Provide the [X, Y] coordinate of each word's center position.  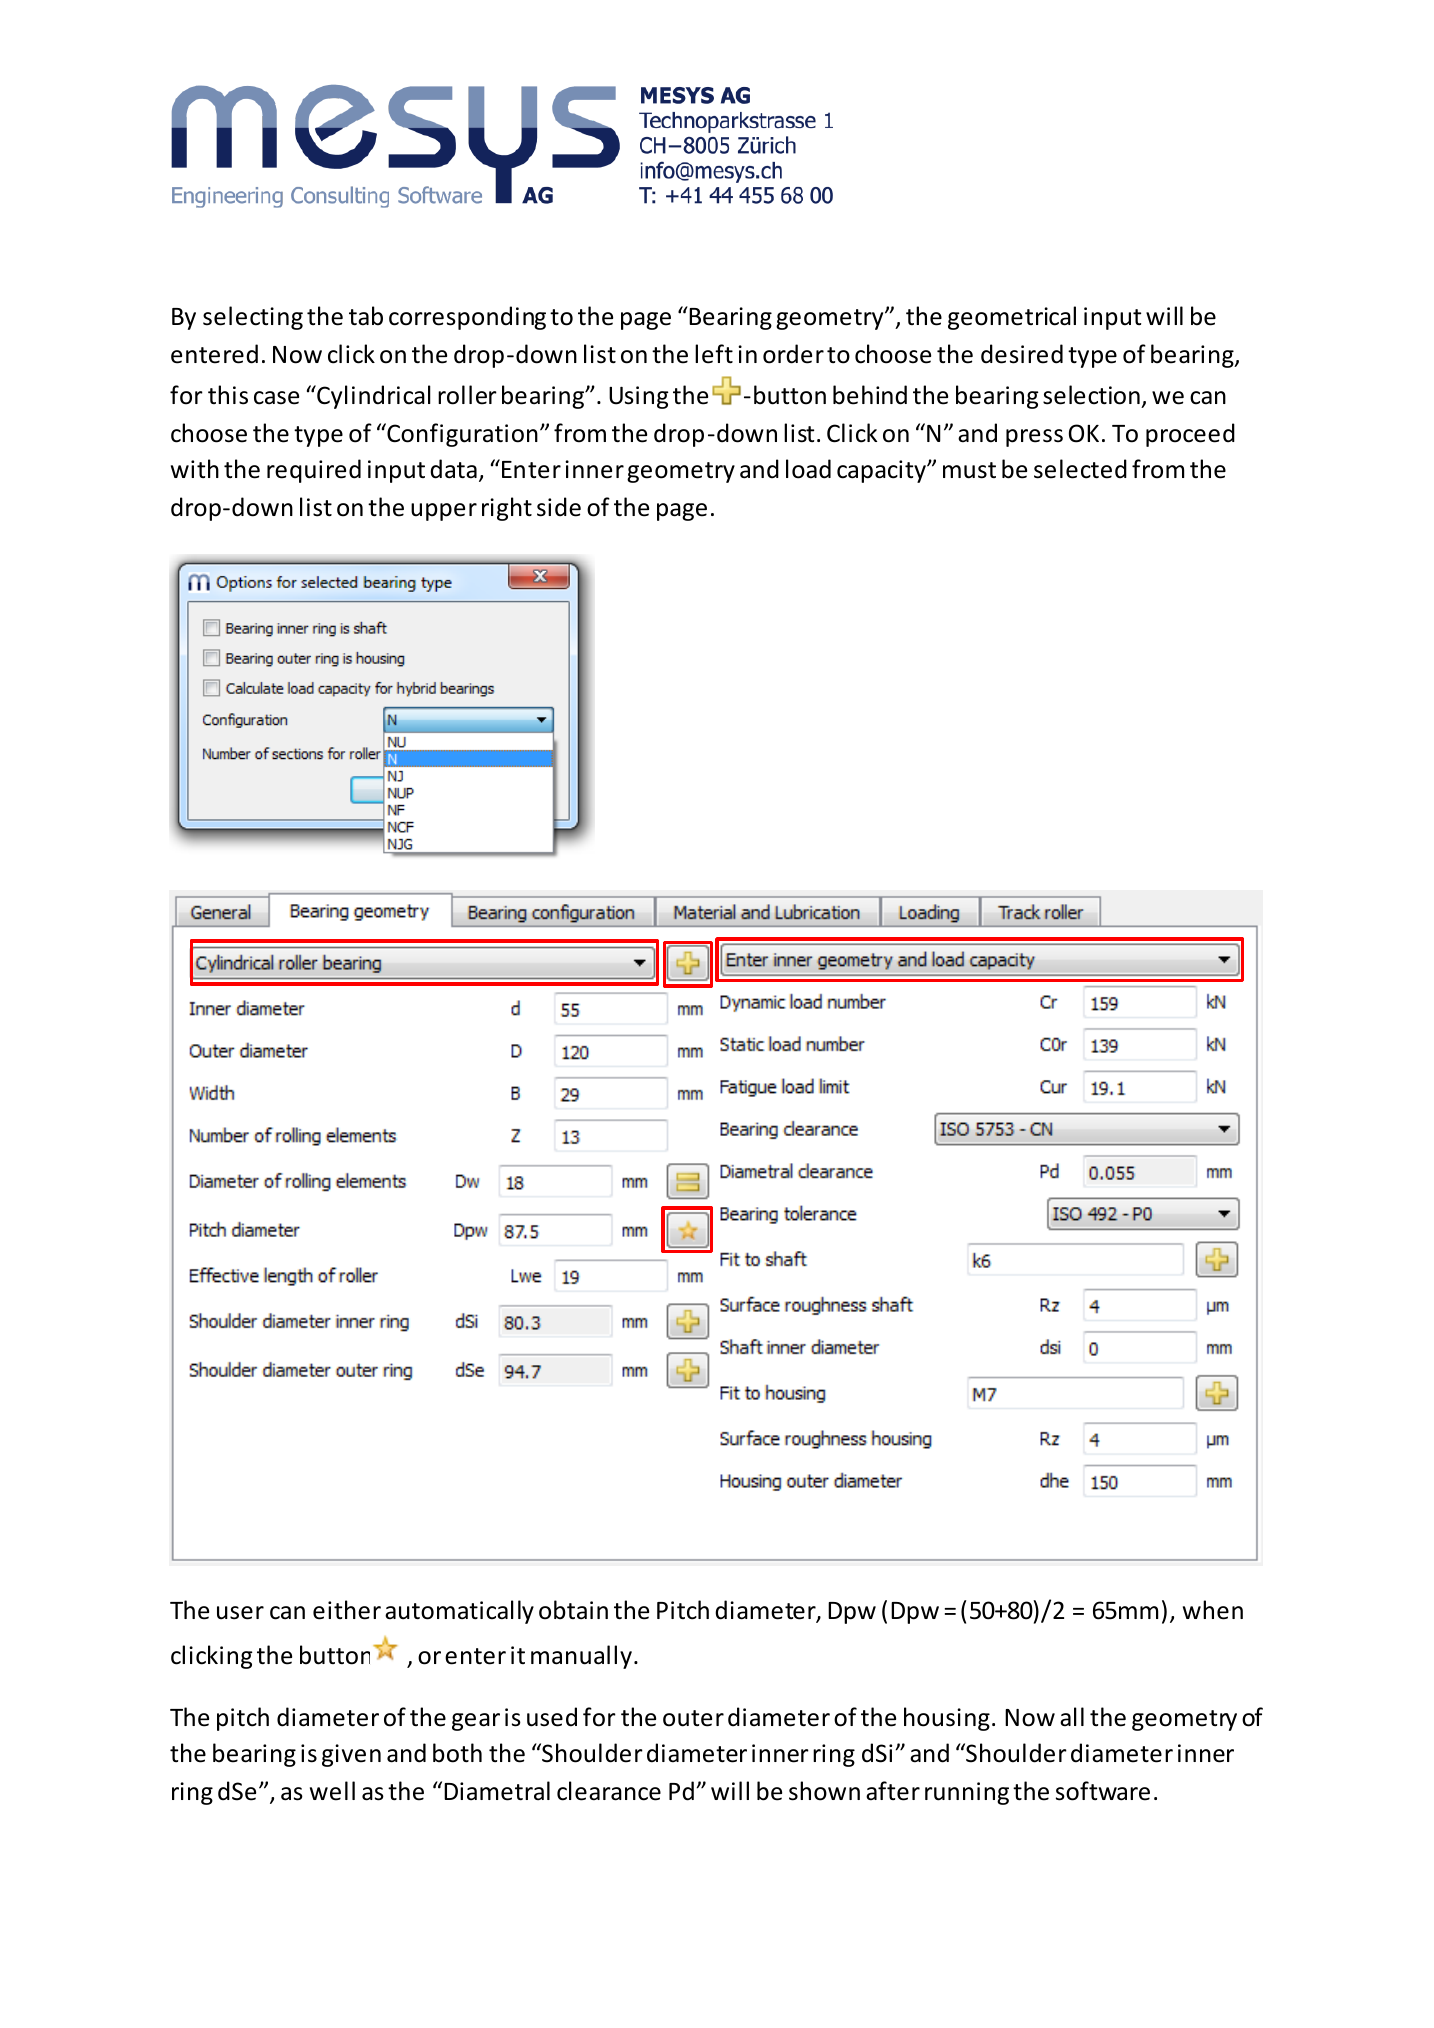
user [240, 1613]
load [808, 469]
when [1213, 1610]
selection [1092, 396]
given [351, 1755]
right [507, 509]
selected [1080, 469]
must [969, 470]
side [559, 507]
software [1103, 1791]
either [347, 1610]
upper [444, 512]
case [276, 398]
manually [581, 1657]
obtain [573, 1610]
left [714, 354]
